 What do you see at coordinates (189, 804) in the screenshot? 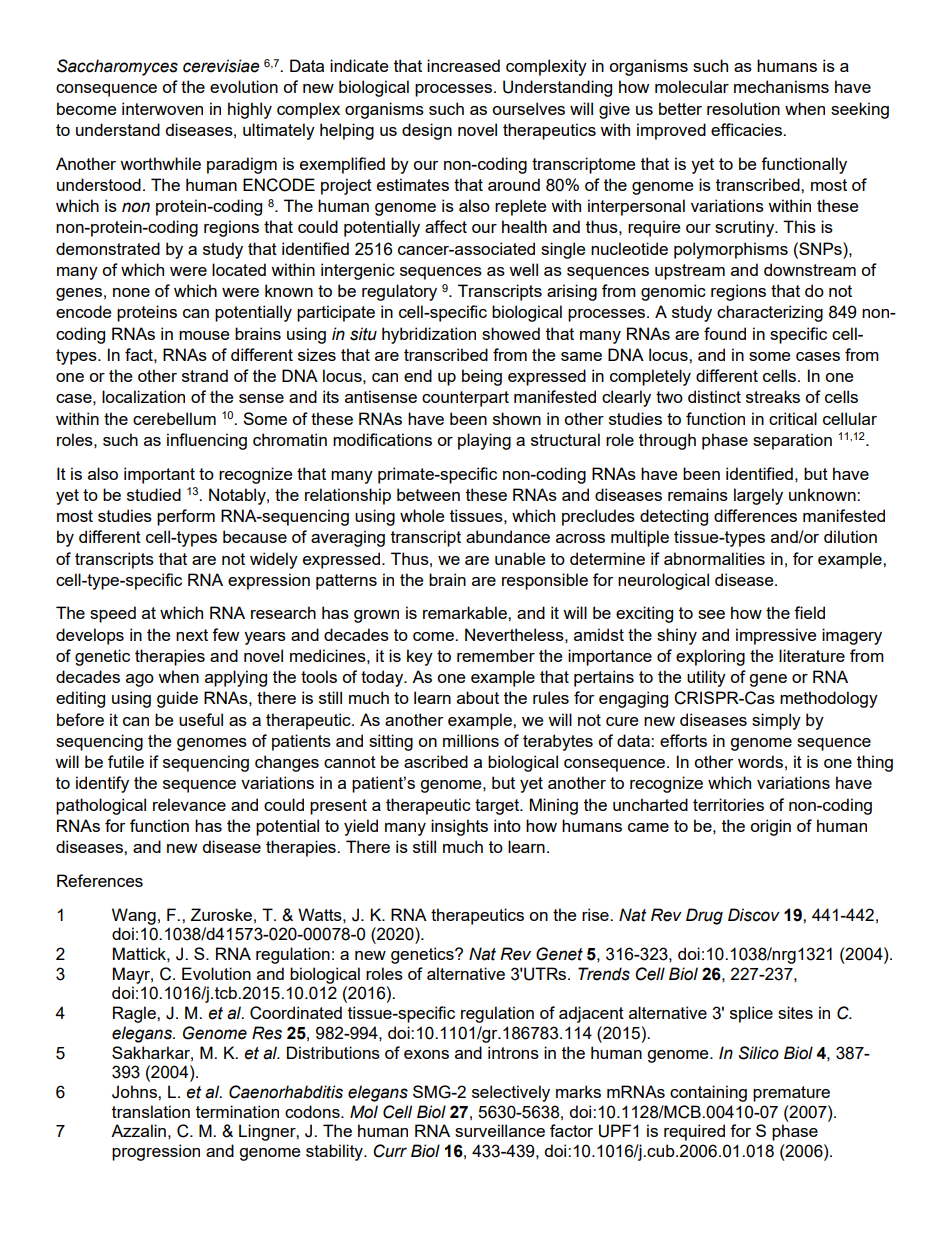
I see `relevance` at bounding box center [189, 804].
